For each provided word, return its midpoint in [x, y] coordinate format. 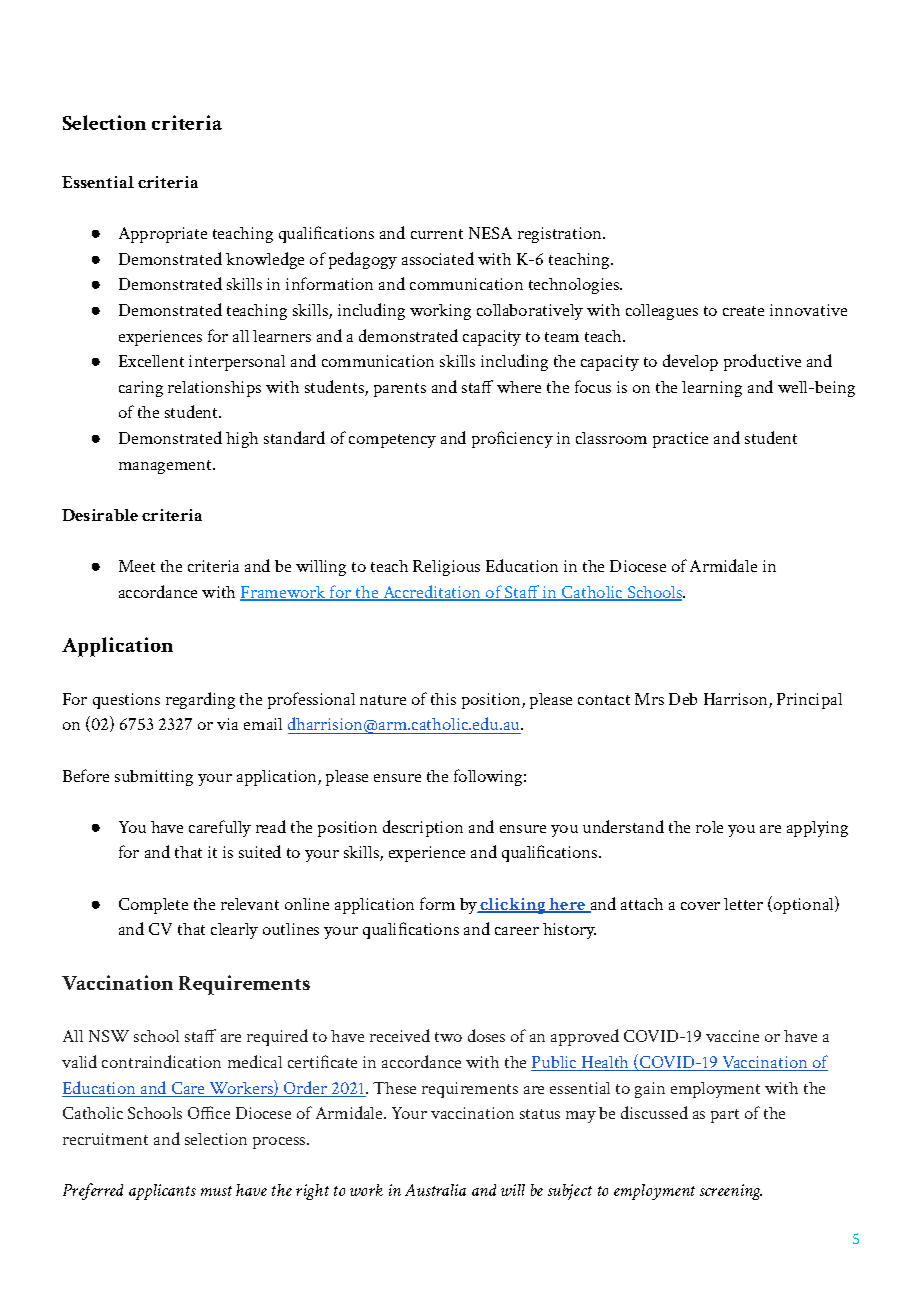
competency [392, 441]
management [167, 467]
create [743, 311]
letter [743, 904]
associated [438, 258]
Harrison [737, 700]
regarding [200, 700]
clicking [513, 906]
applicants [162, 1192]
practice [680, 440]
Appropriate [163, 235]
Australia [435, 1190]
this [443, 699]
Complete [153, 906]
